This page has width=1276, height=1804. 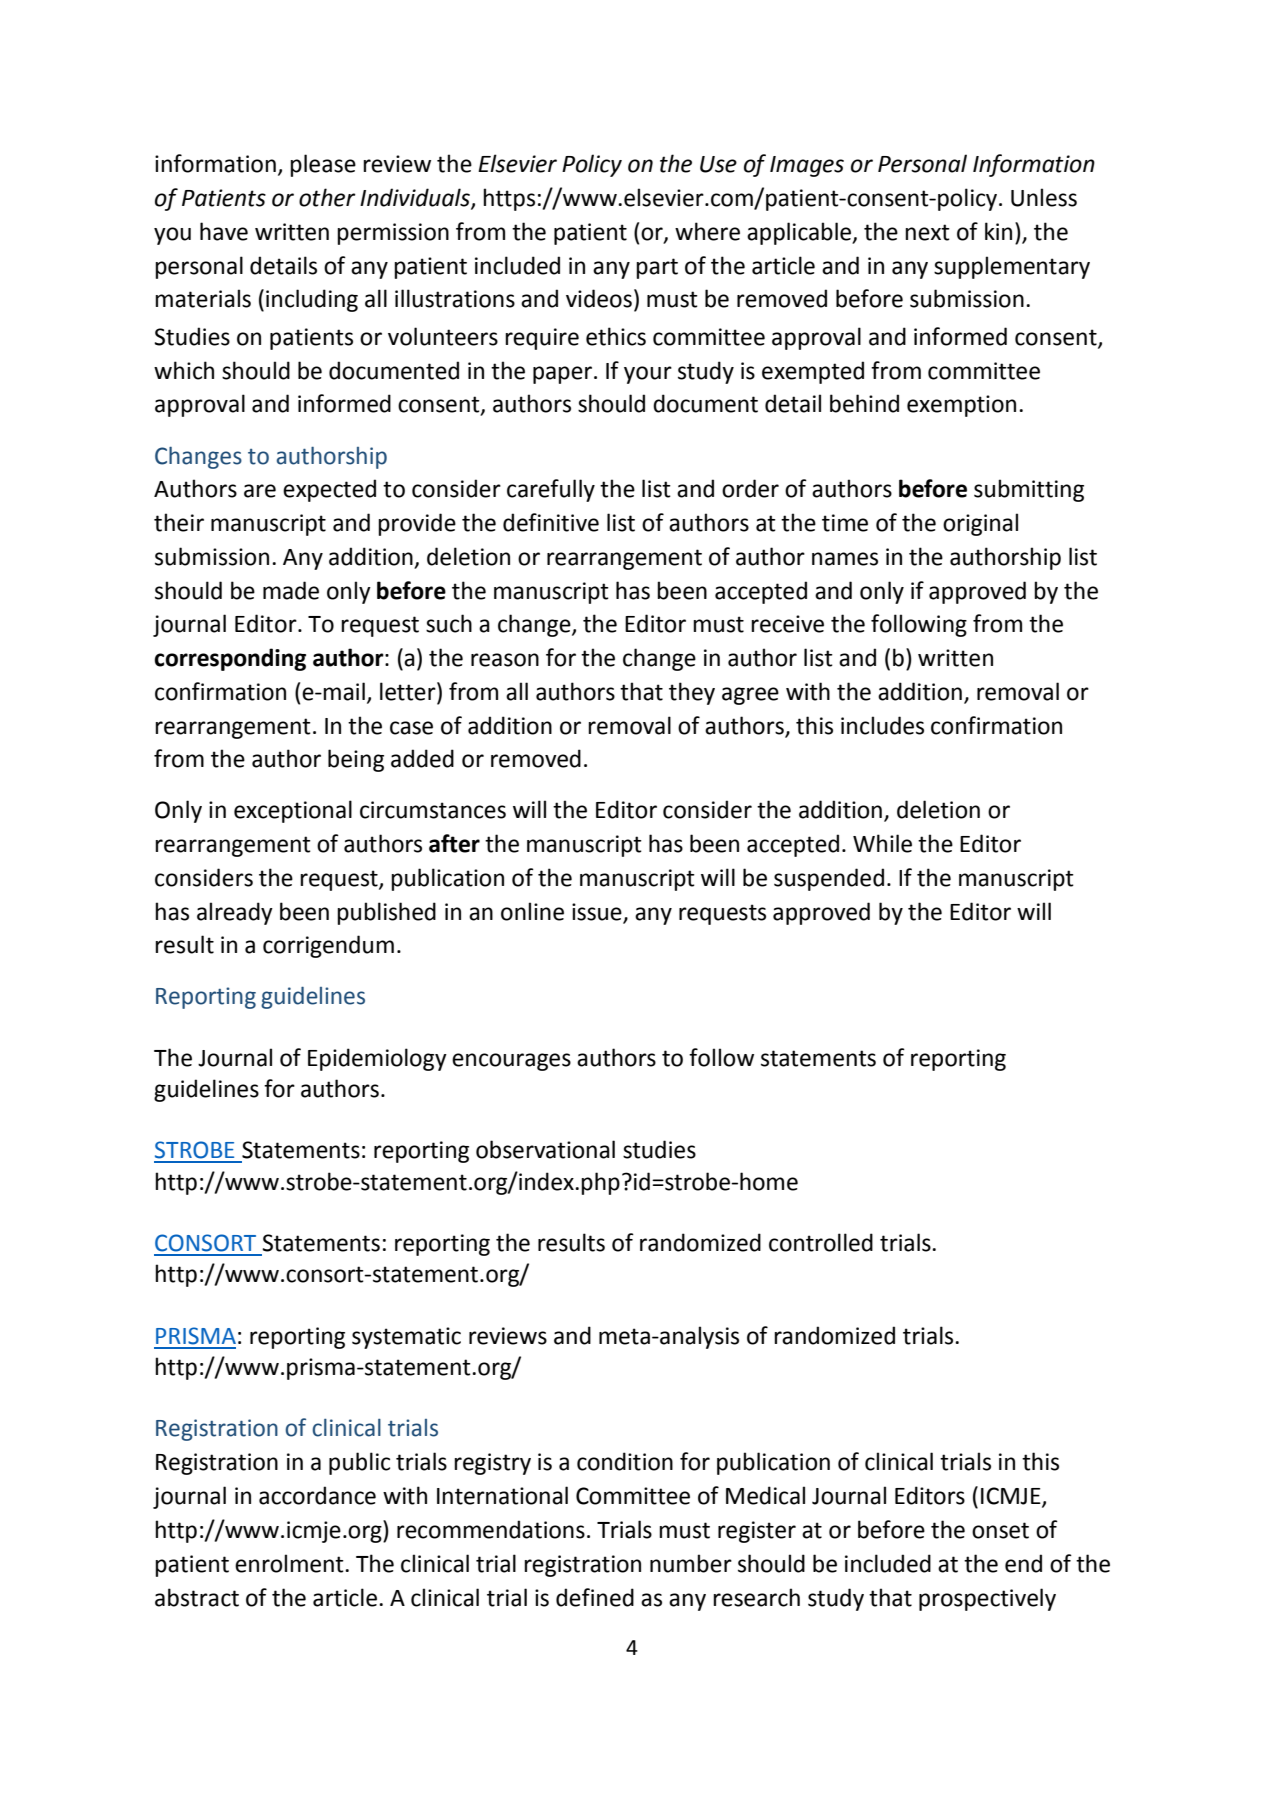 What do you see at coordinates (657, 268) in the page?
I see `part` at bounding box center [657, 268].
